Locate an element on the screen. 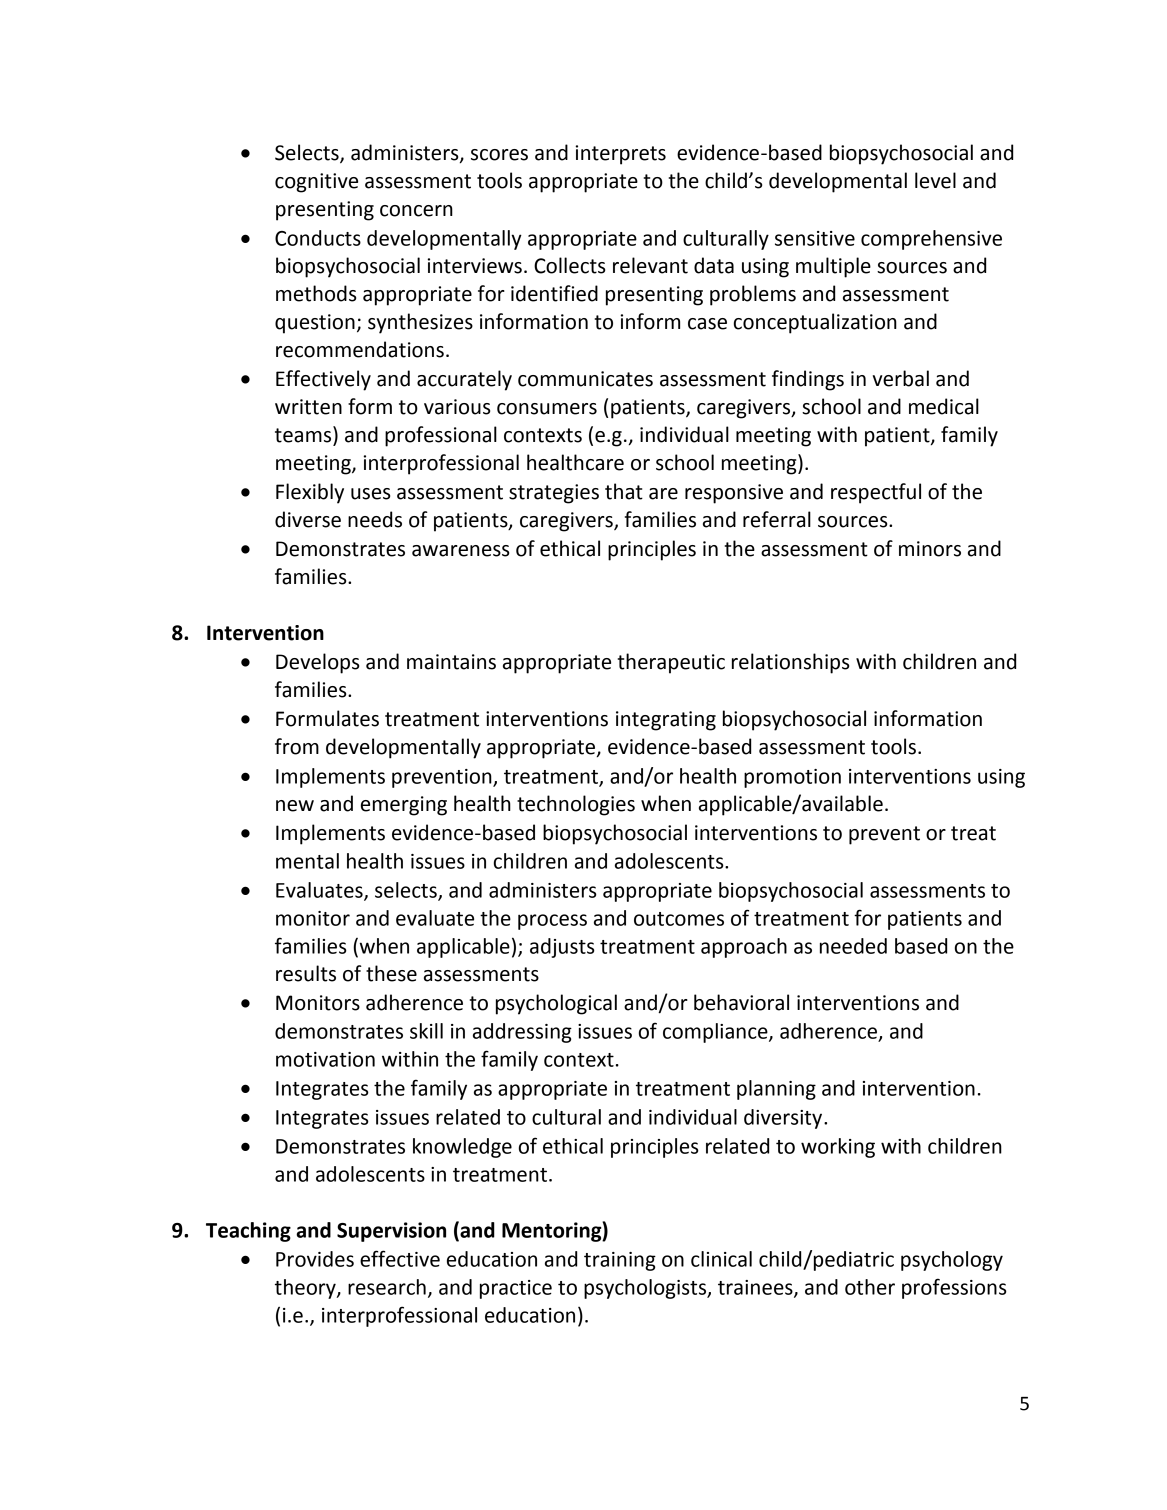 This screenshot has height=1510, width=1167. Provides is located at coordinates (315, 1259).
